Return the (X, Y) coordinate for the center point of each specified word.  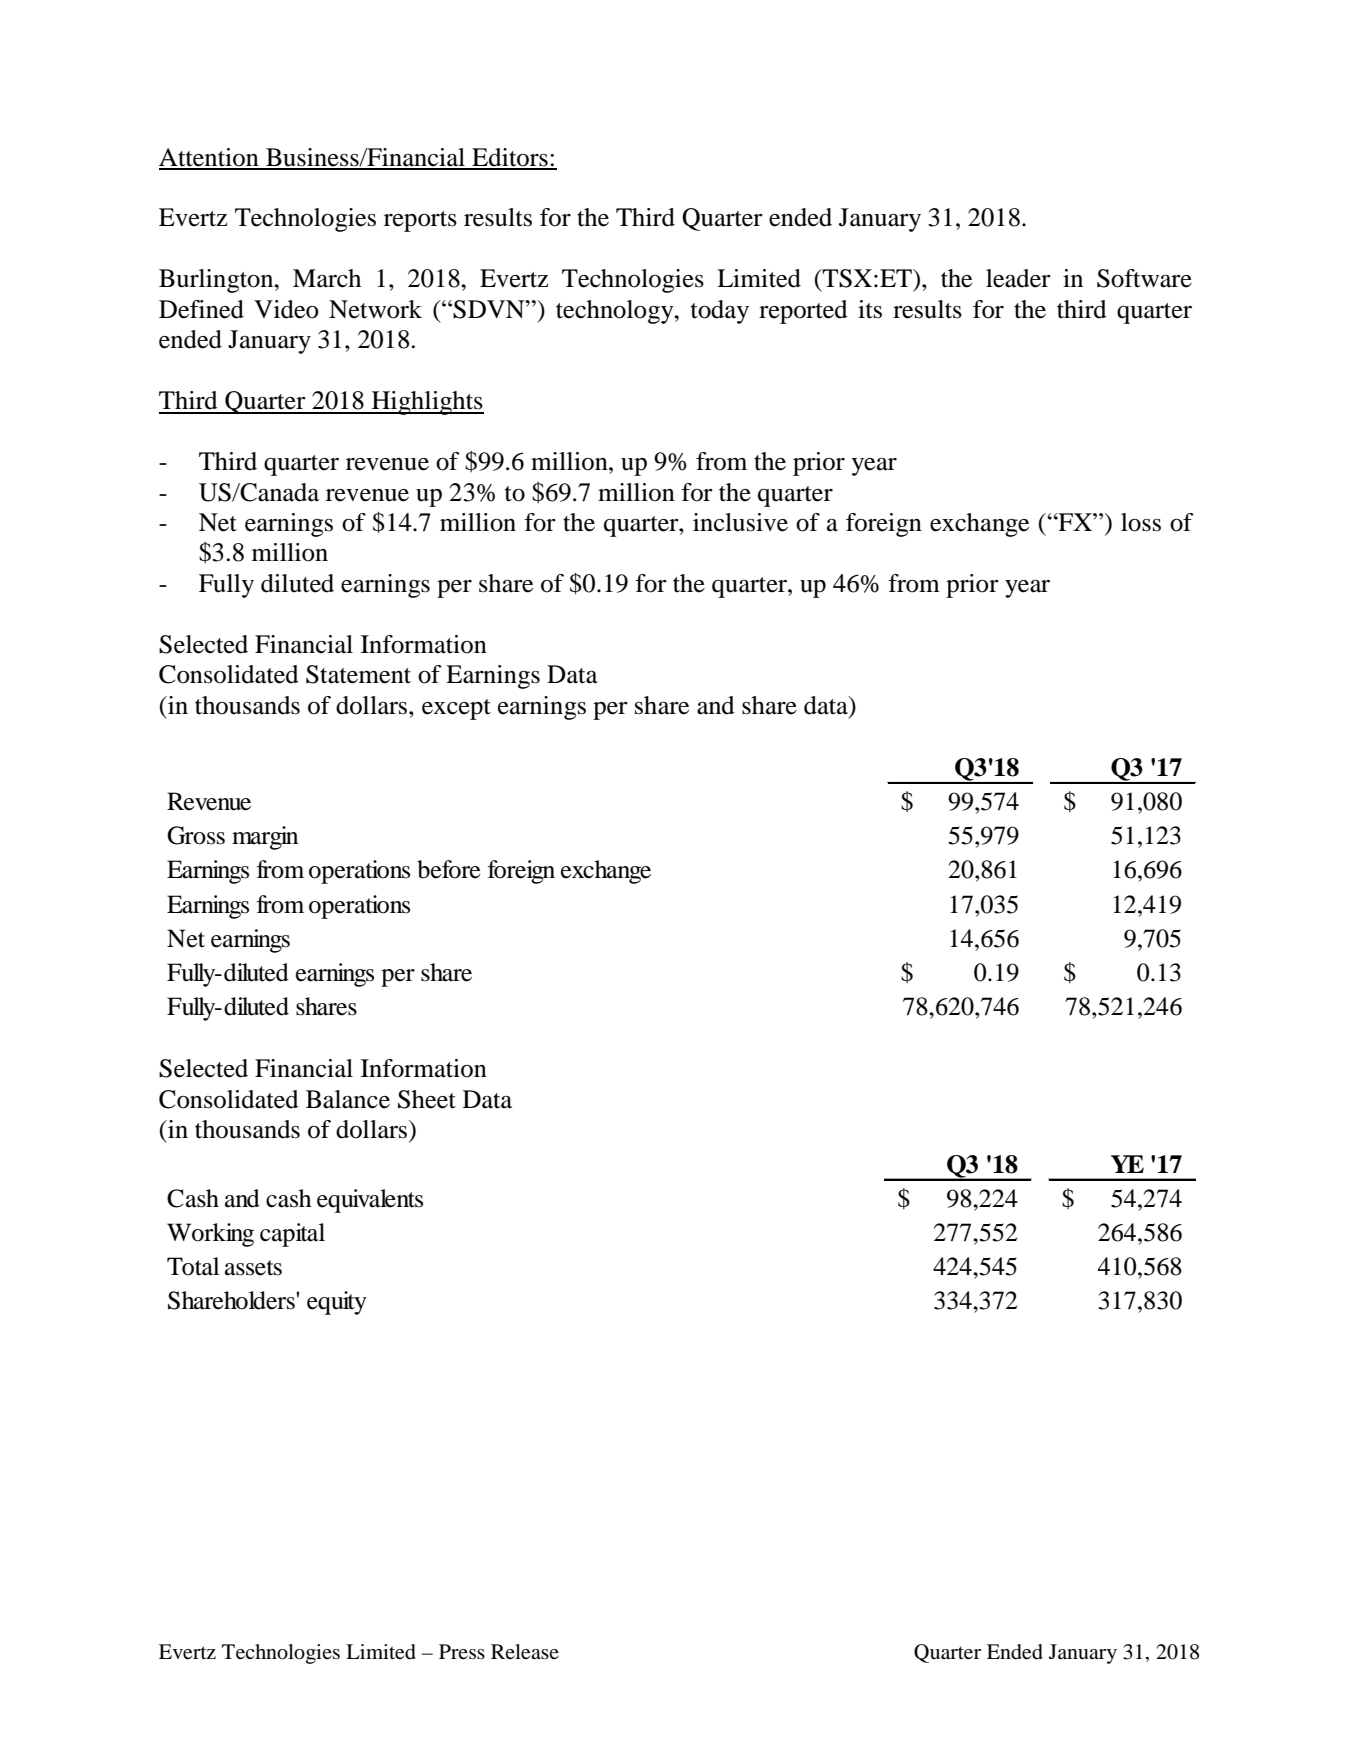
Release (525, 1652)
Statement (358, 674)
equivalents (370, 1201)
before (449, 869)
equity (337, 1303)
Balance (348, 1099)
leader (1018, 278)
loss (1141, 522)
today (720, 312)
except (456, 709)
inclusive (740, 522)
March (327, 278)
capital (292, 1235)
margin (265, 838)
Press (462, 1651)
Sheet (427, 1099)
